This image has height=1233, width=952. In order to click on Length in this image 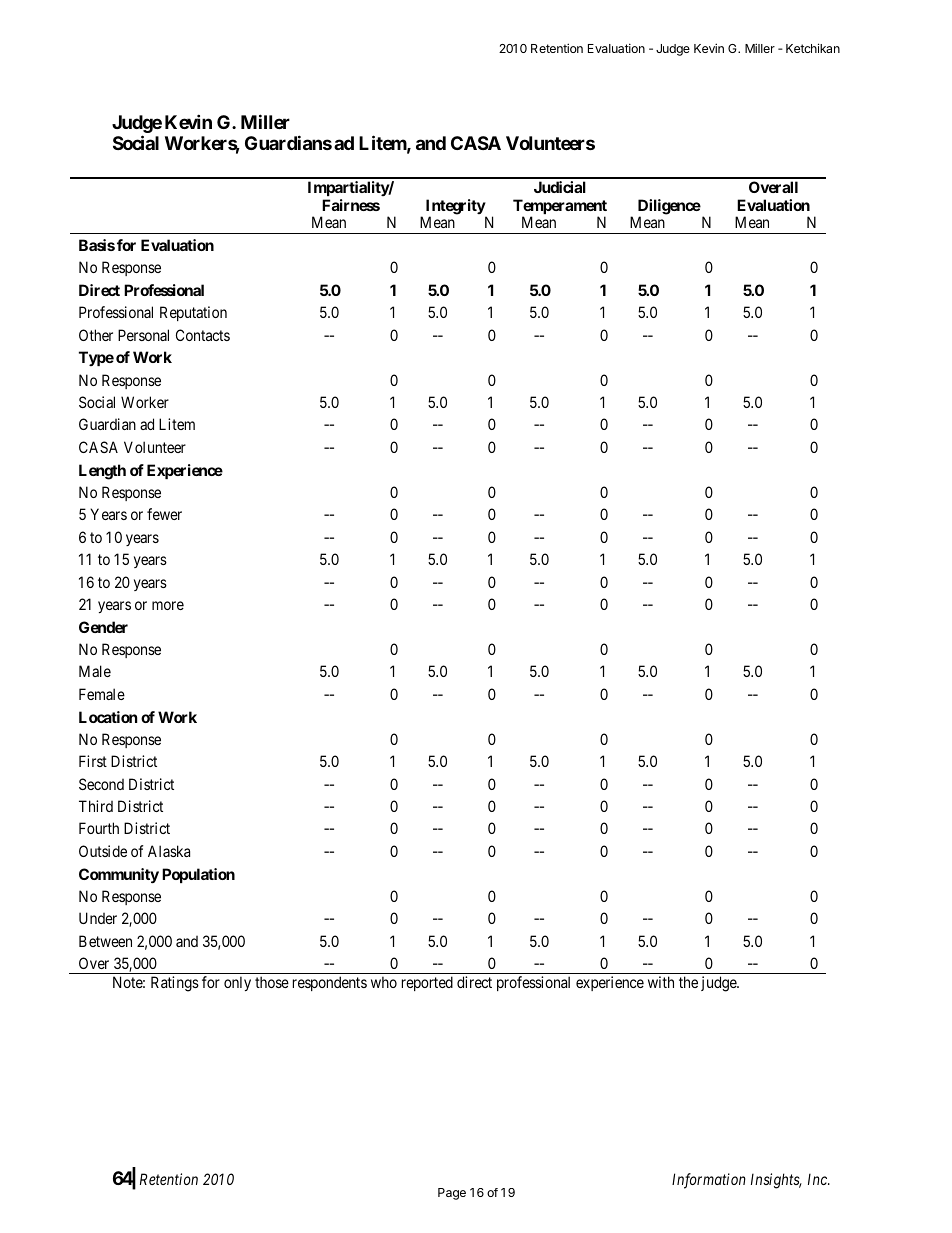, I will do `click(102, 472)`.
